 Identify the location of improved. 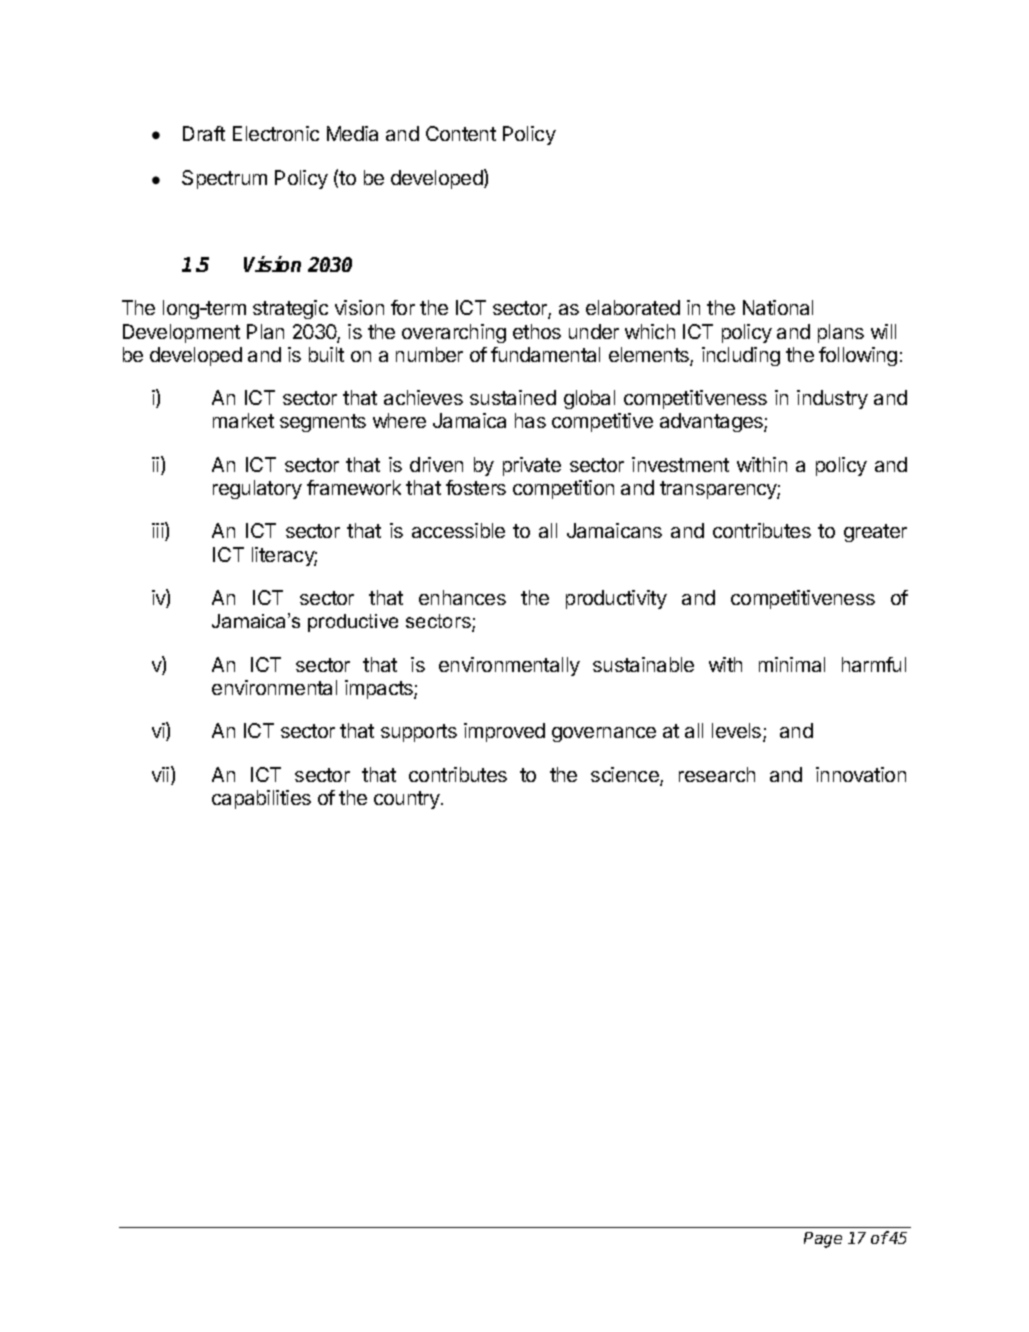
(504, 732).
